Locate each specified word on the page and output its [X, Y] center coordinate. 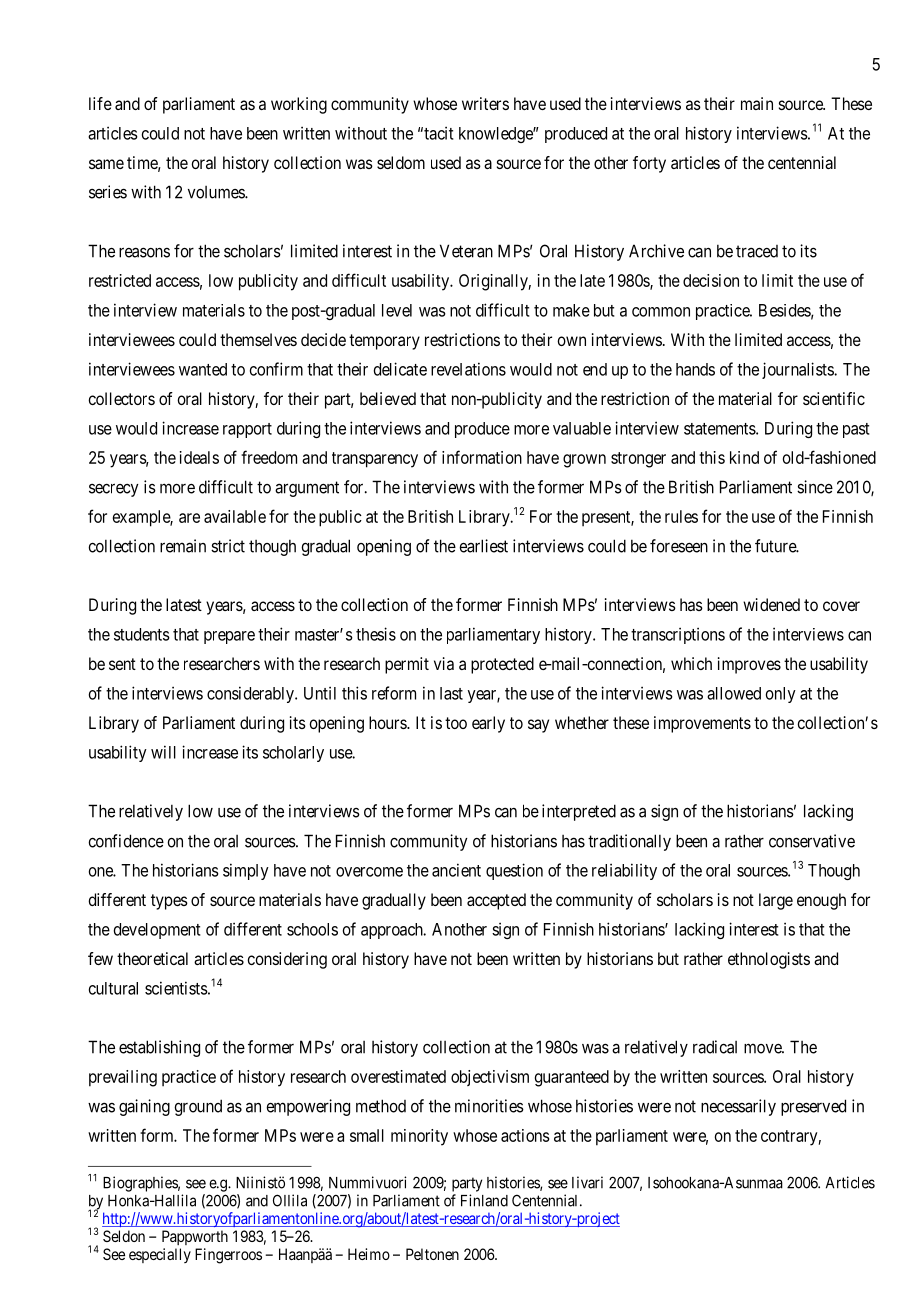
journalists [798, 370]
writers [485, 103]
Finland [484, 1200]
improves [749, 665]
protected [502, 665]
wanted [203, 369]
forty [649, 164]
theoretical [152, 958]
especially [160, 1255]
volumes [217, 192]
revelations [468, 369]
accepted [496, 901]
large [776, 901]
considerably [251, 694]
